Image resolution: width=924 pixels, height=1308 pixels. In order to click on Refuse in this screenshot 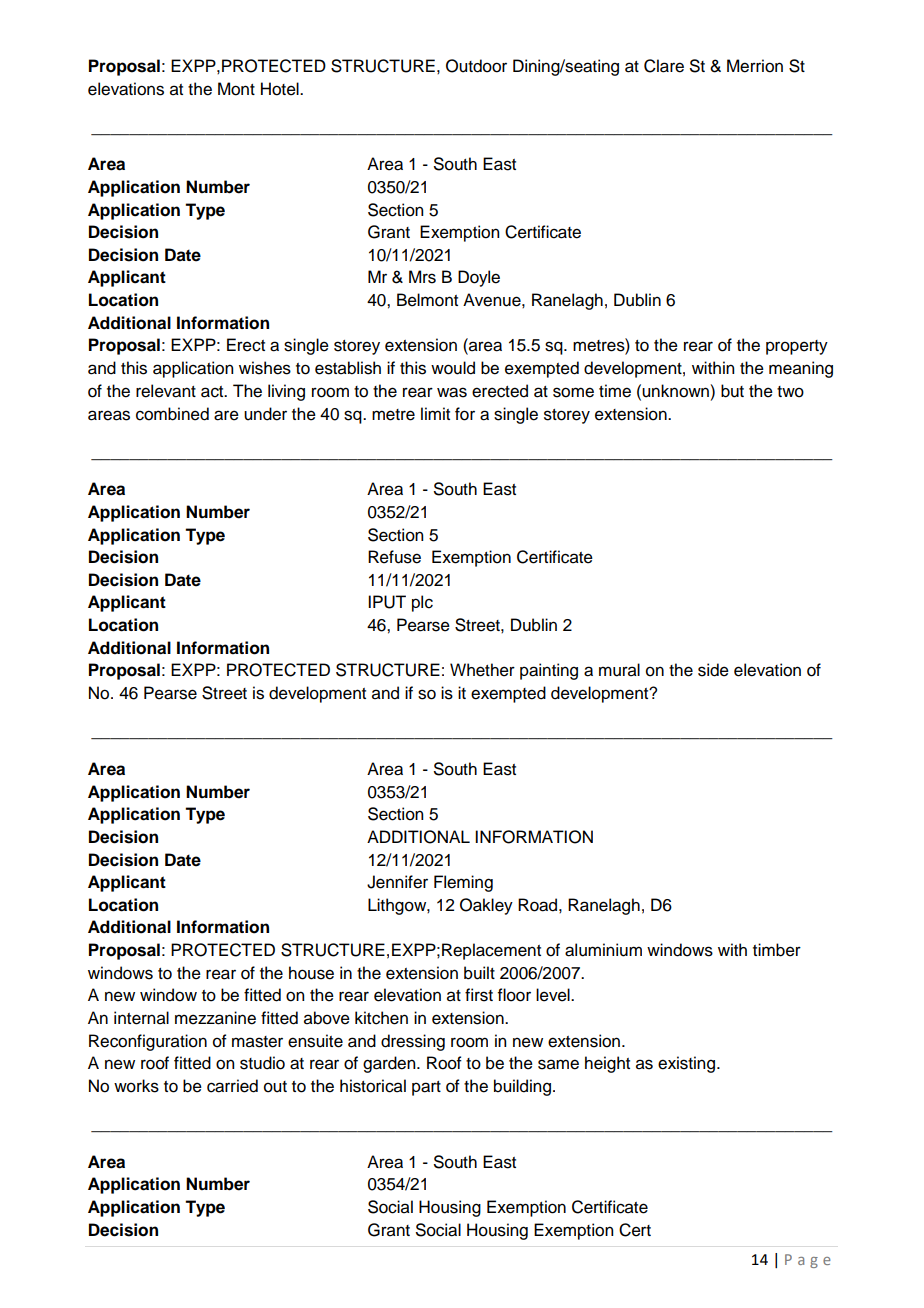, I will do `click(394, 557)`.
